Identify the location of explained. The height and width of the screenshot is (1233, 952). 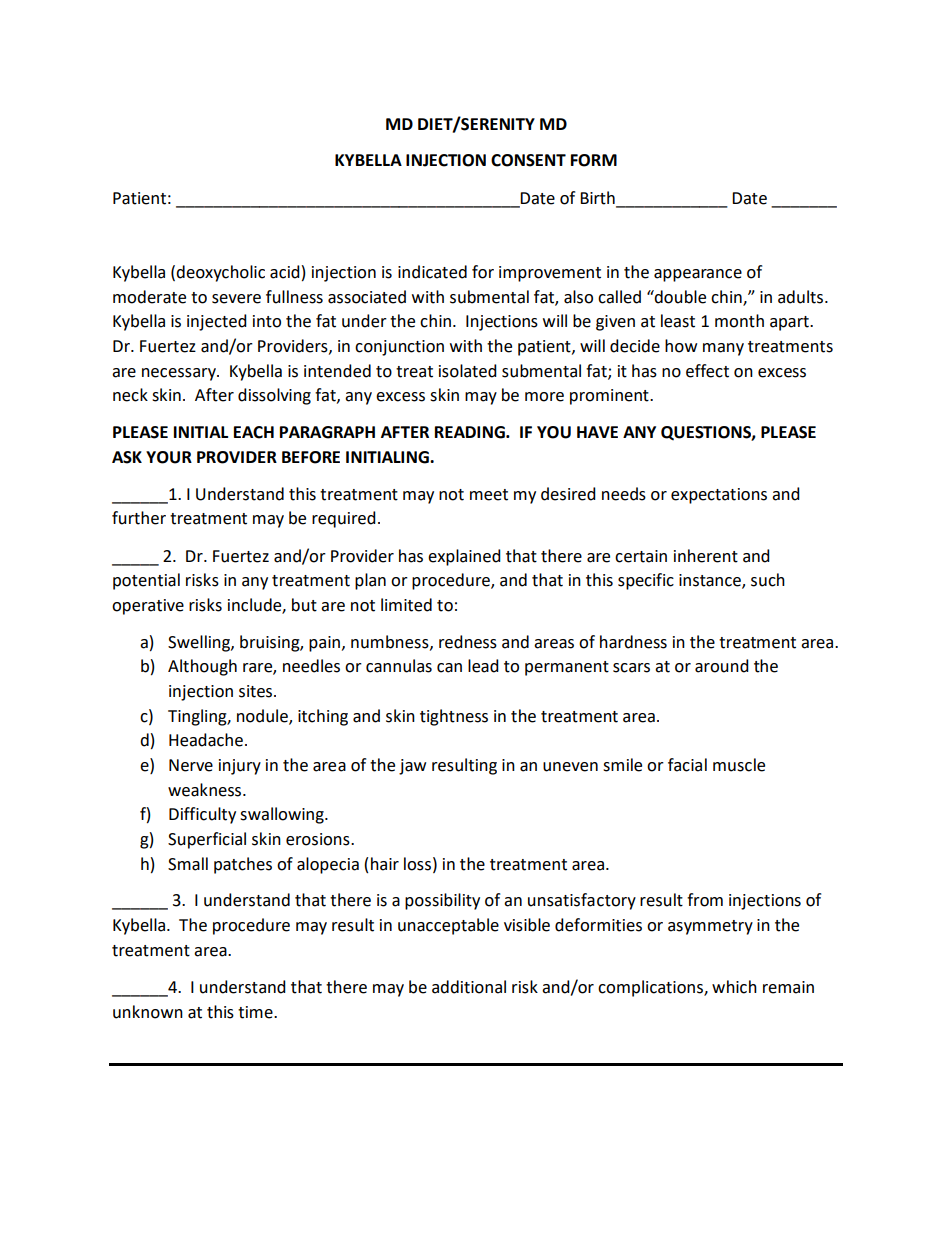
(464, 557).
